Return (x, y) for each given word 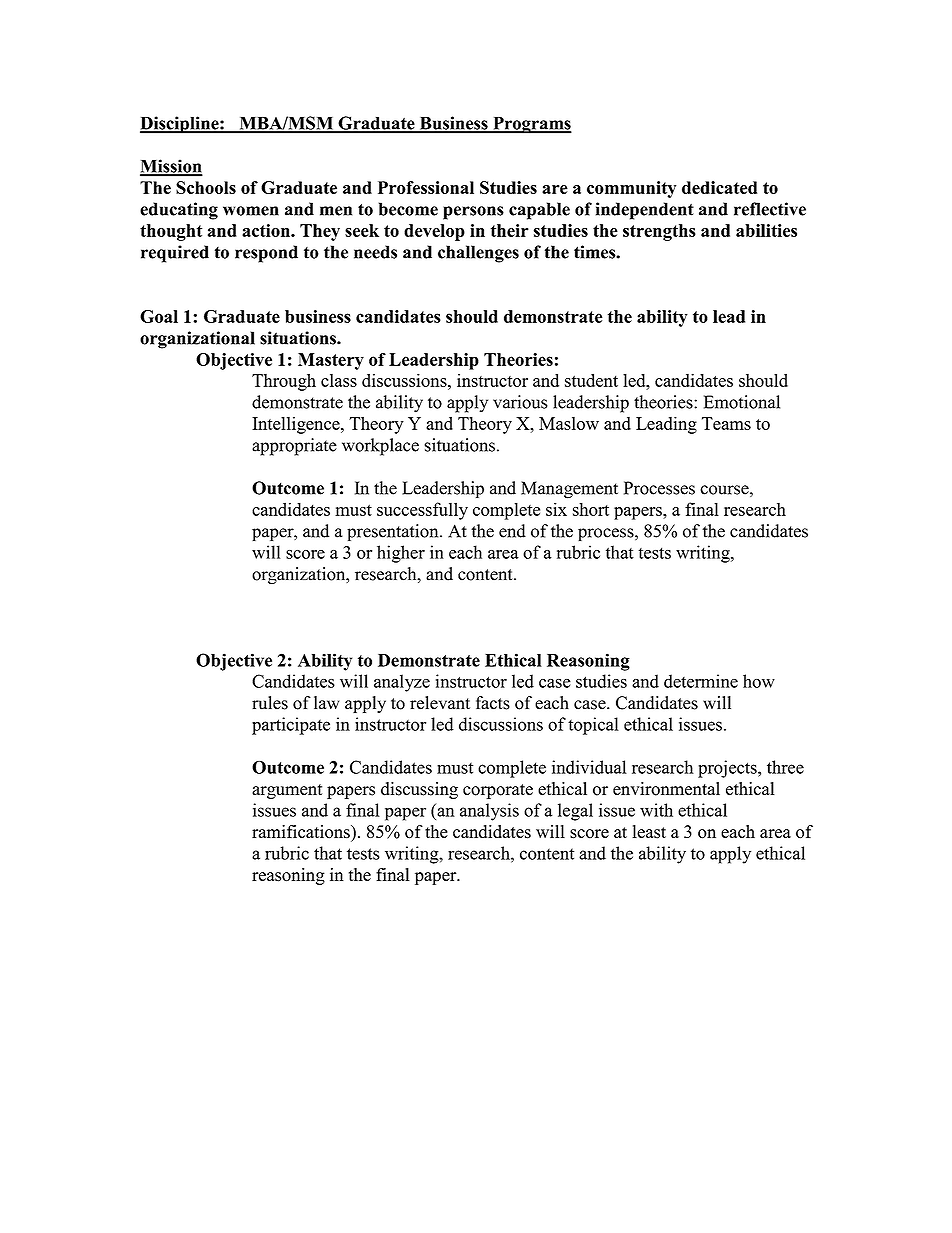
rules (270, 703)
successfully (422, 511)
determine (701, 681)
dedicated (719, 187)
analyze (402, 683)
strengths (659, 232)
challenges (478, 254)
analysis (489, 812)
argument (287, 791)
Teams (726, 423)
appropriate (294, 447)
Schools (206, 187)
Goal (159, 316)
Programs (531, 125)
